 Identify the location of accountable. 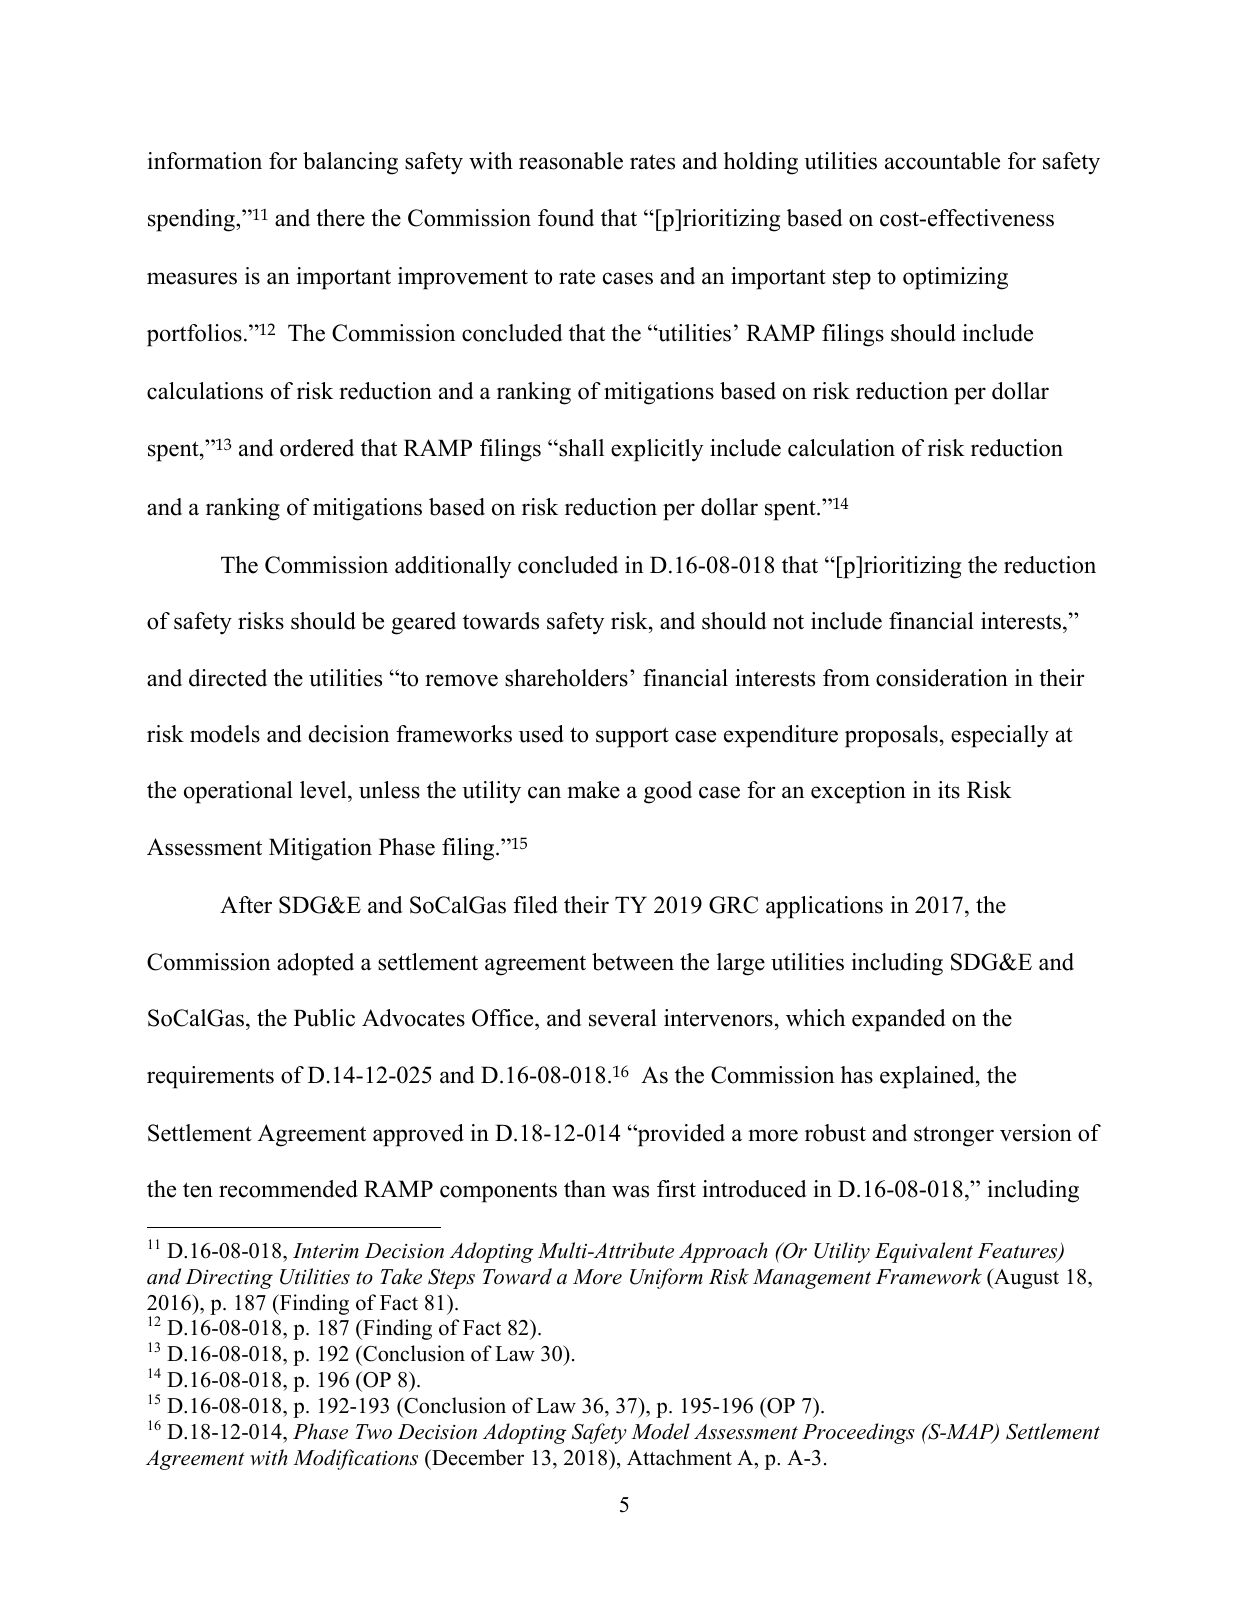
(942, 161).
